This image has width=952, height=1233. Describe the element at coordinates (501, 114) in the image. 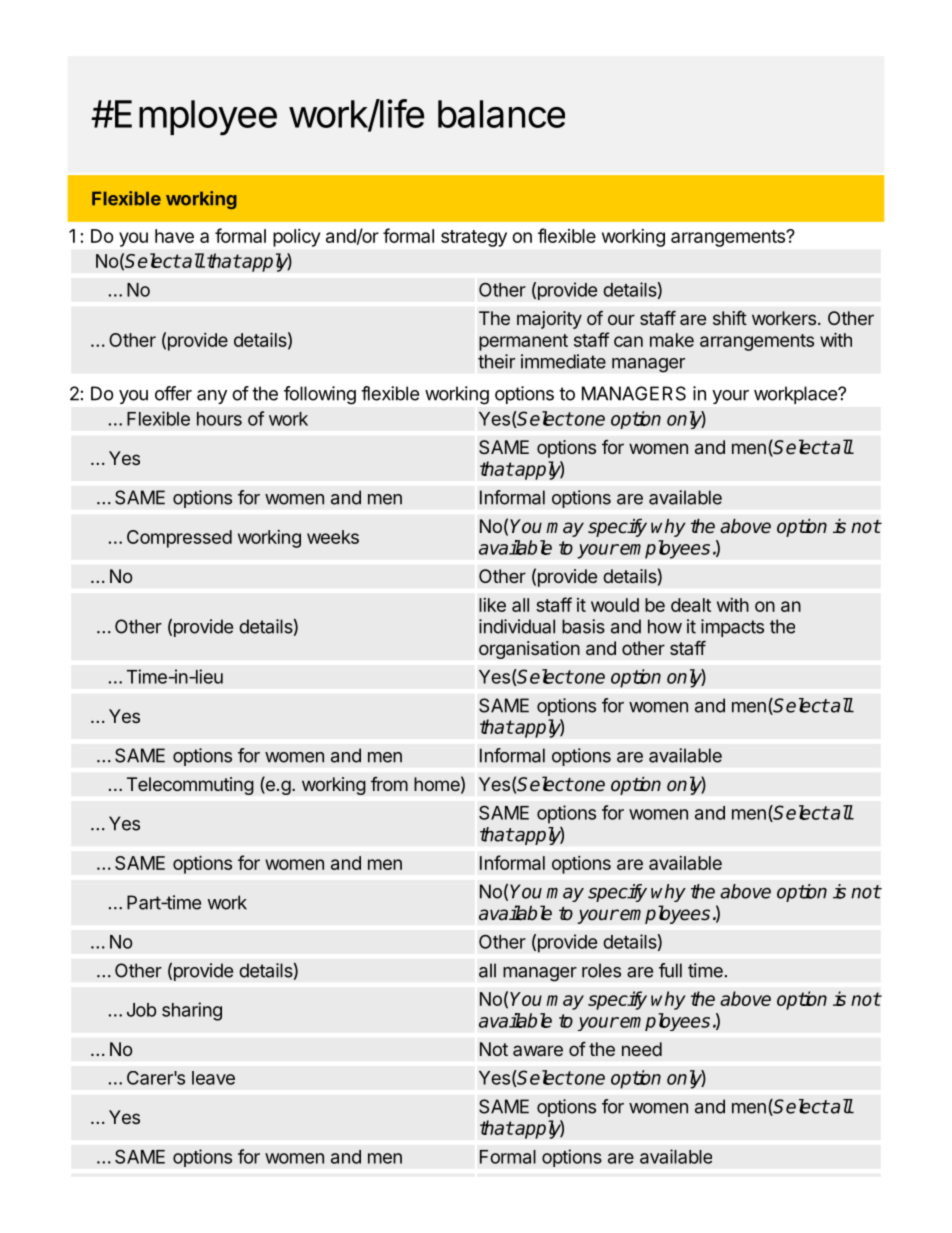

I see `balance` at that location.
